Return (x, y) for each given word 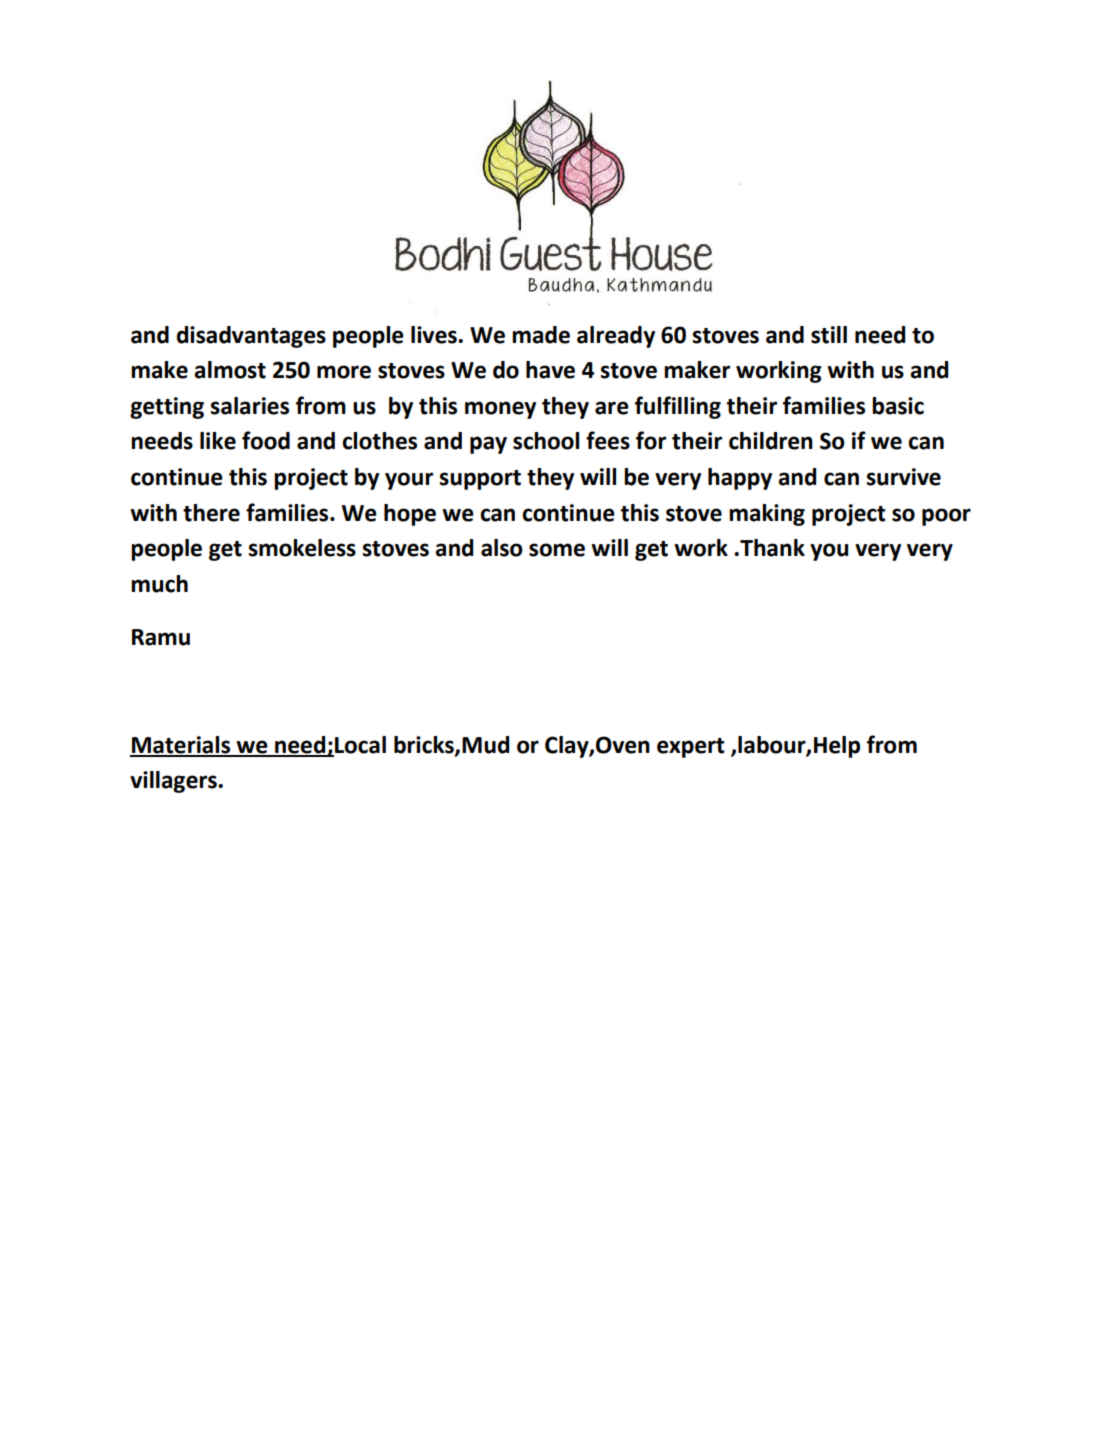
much (159, 584)
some (557, 550)
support (480, 480)
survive (904, 477)
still (829, 335)
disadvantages (251, 337)
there (211, 513)
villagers (174, 782)
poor (946, 517)
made (541, 335)
